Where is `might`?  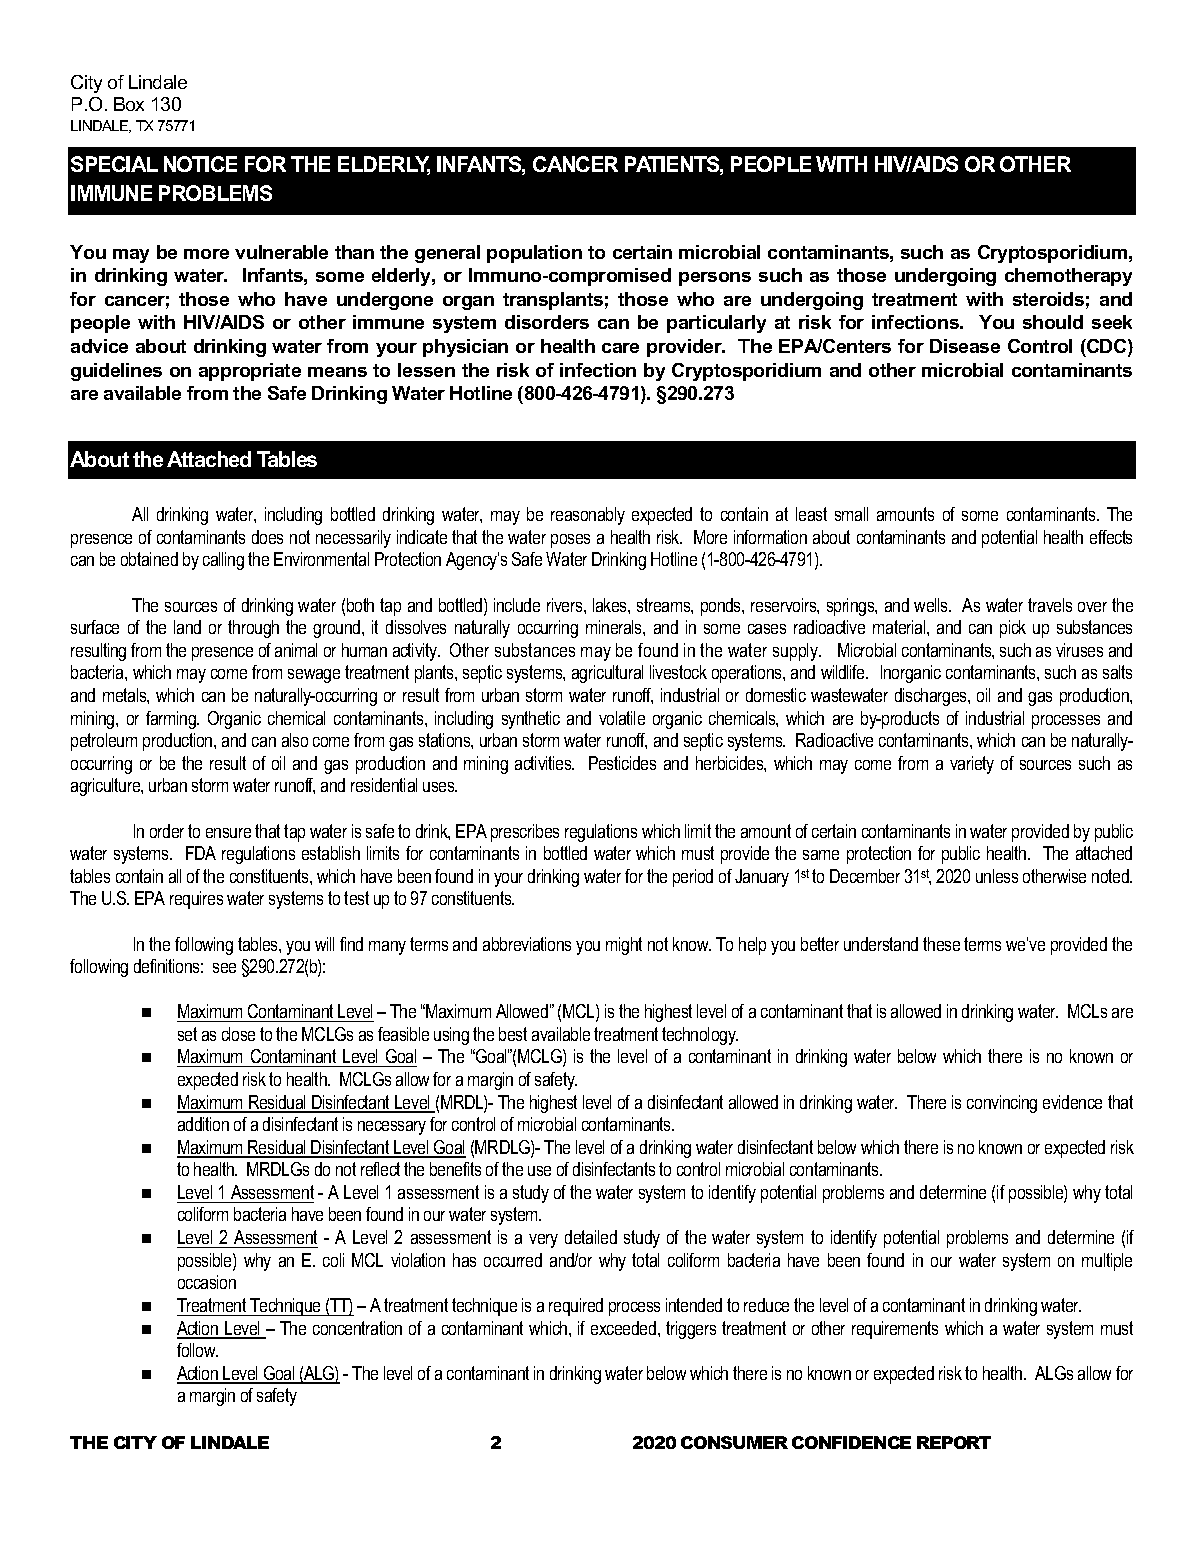
might is located at coordinates (624, 946).
